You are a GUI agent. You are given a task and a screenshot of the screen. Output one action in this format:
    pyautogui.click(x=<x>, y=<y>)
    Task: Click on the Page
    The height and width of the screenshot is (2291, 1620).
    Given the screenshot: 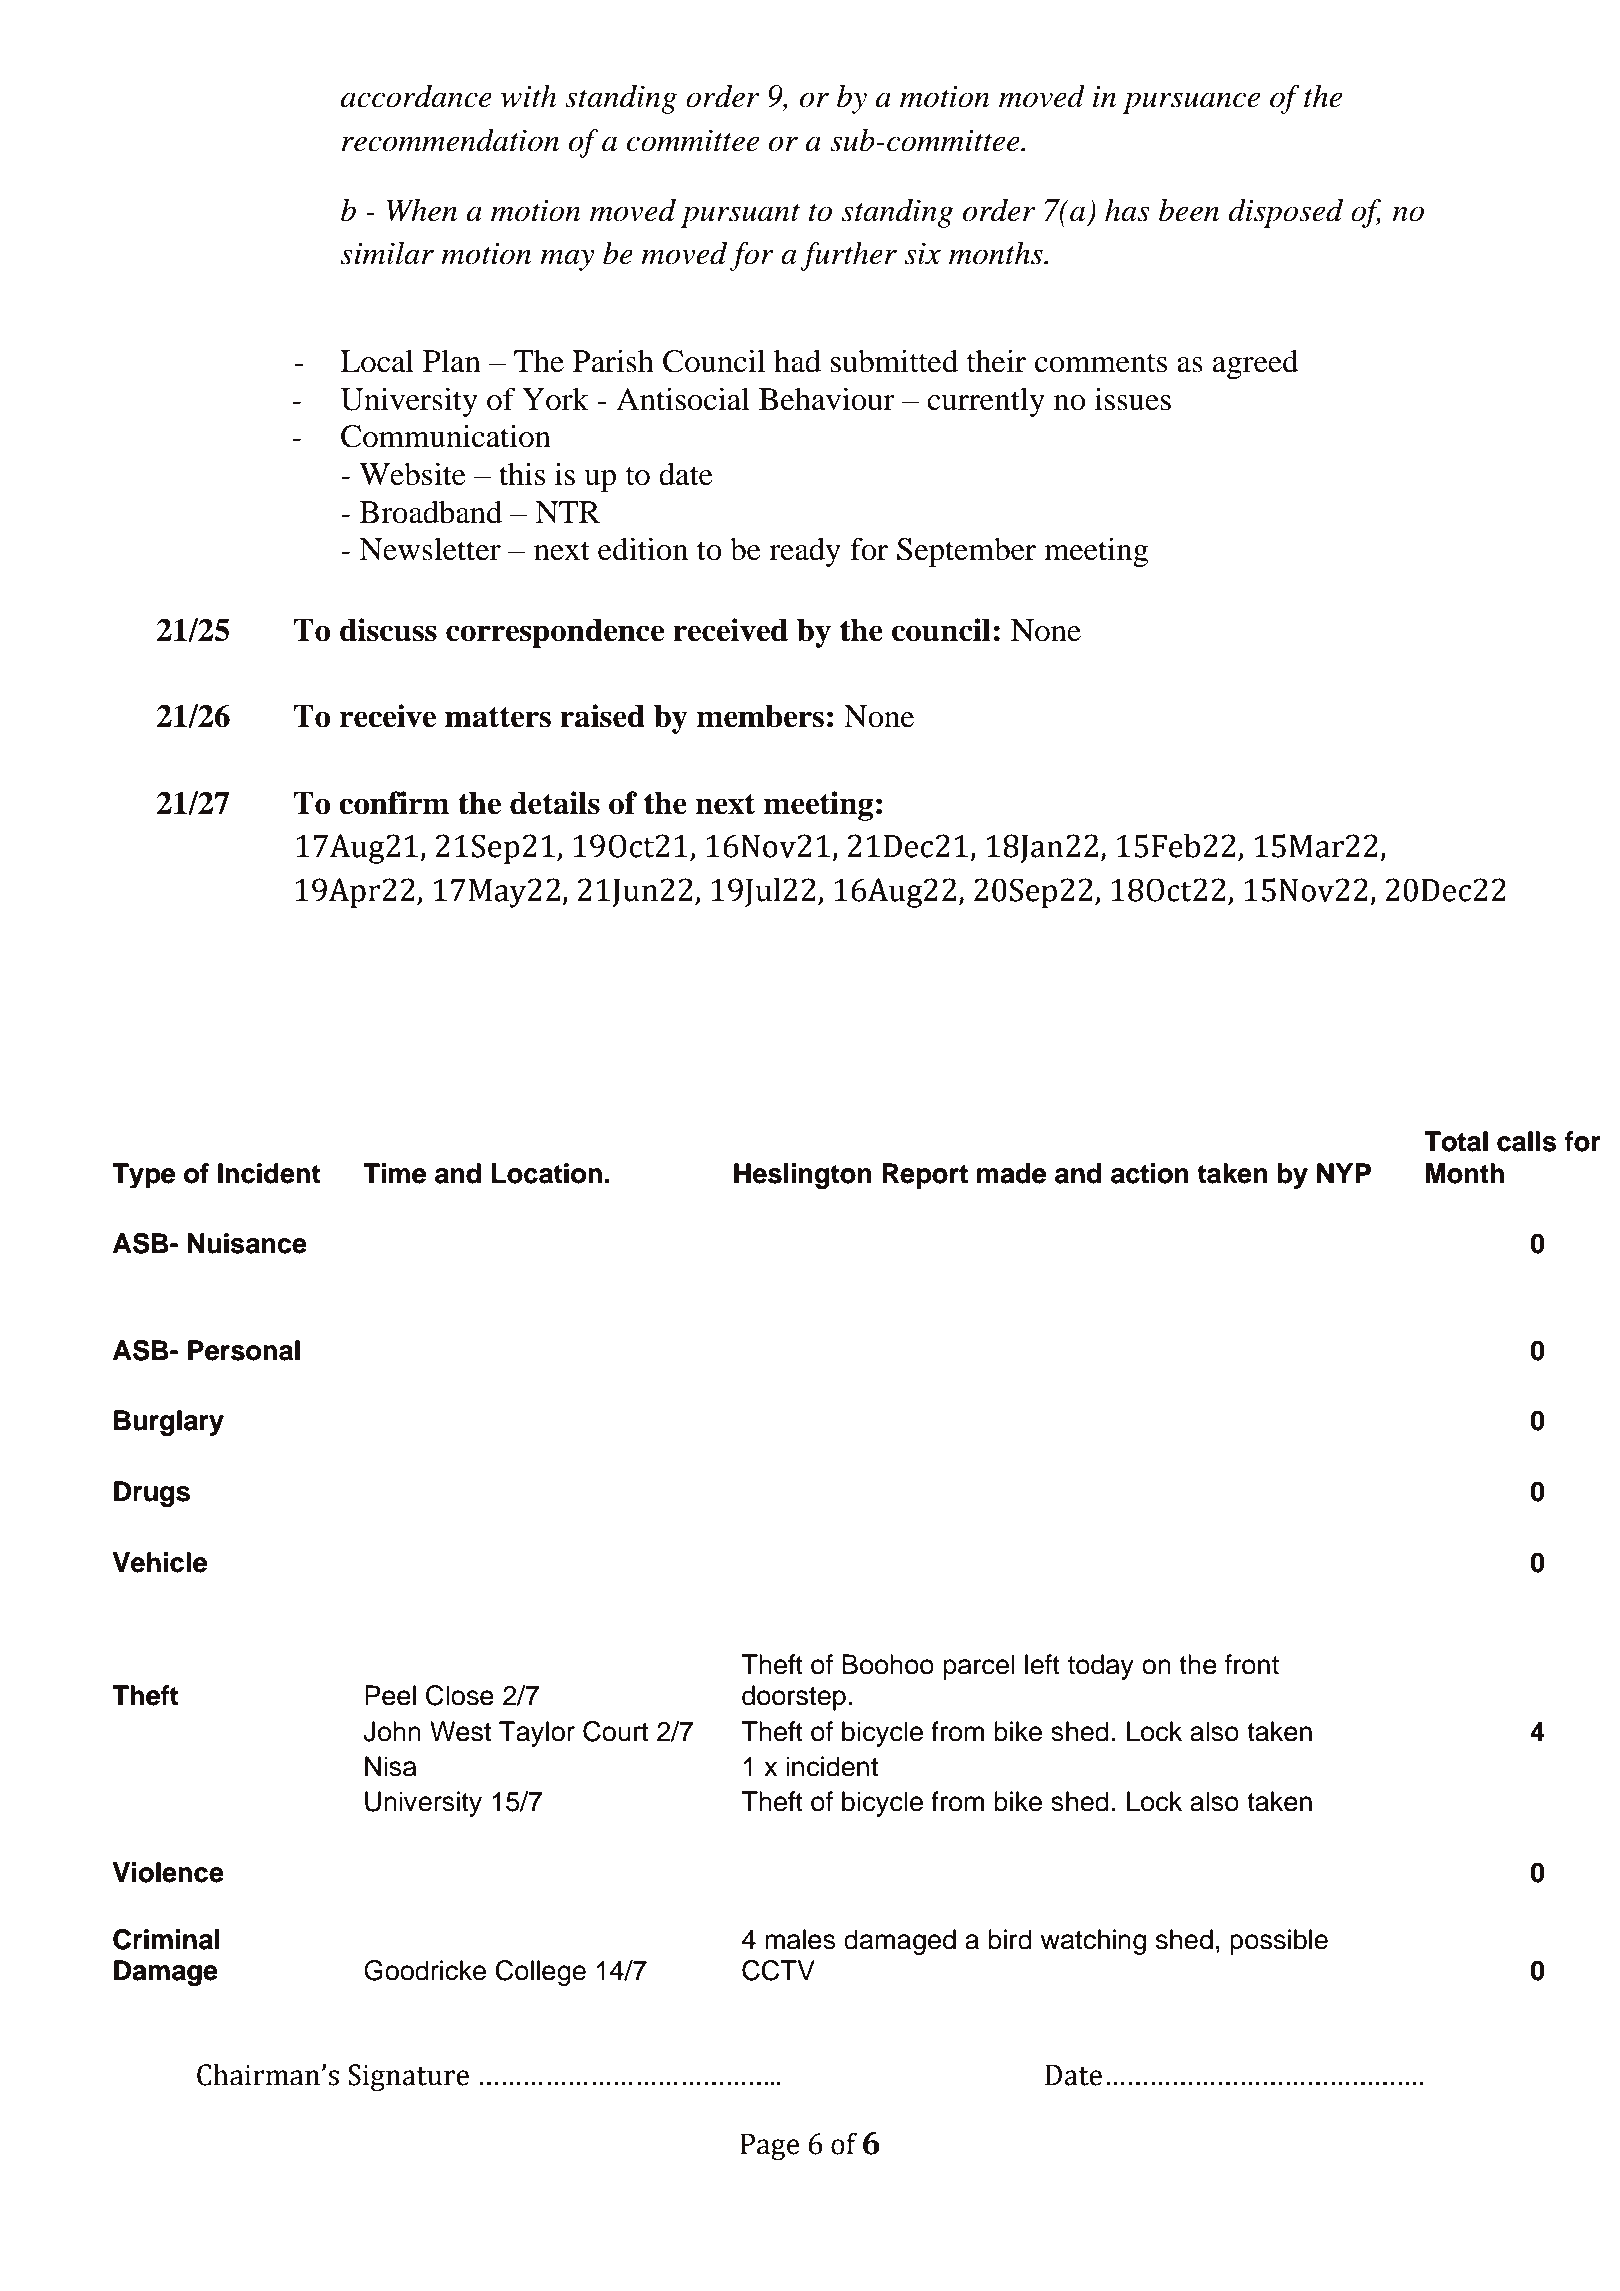 What is the action you would take?
    pyautogui.click(x=769, y=2146)
